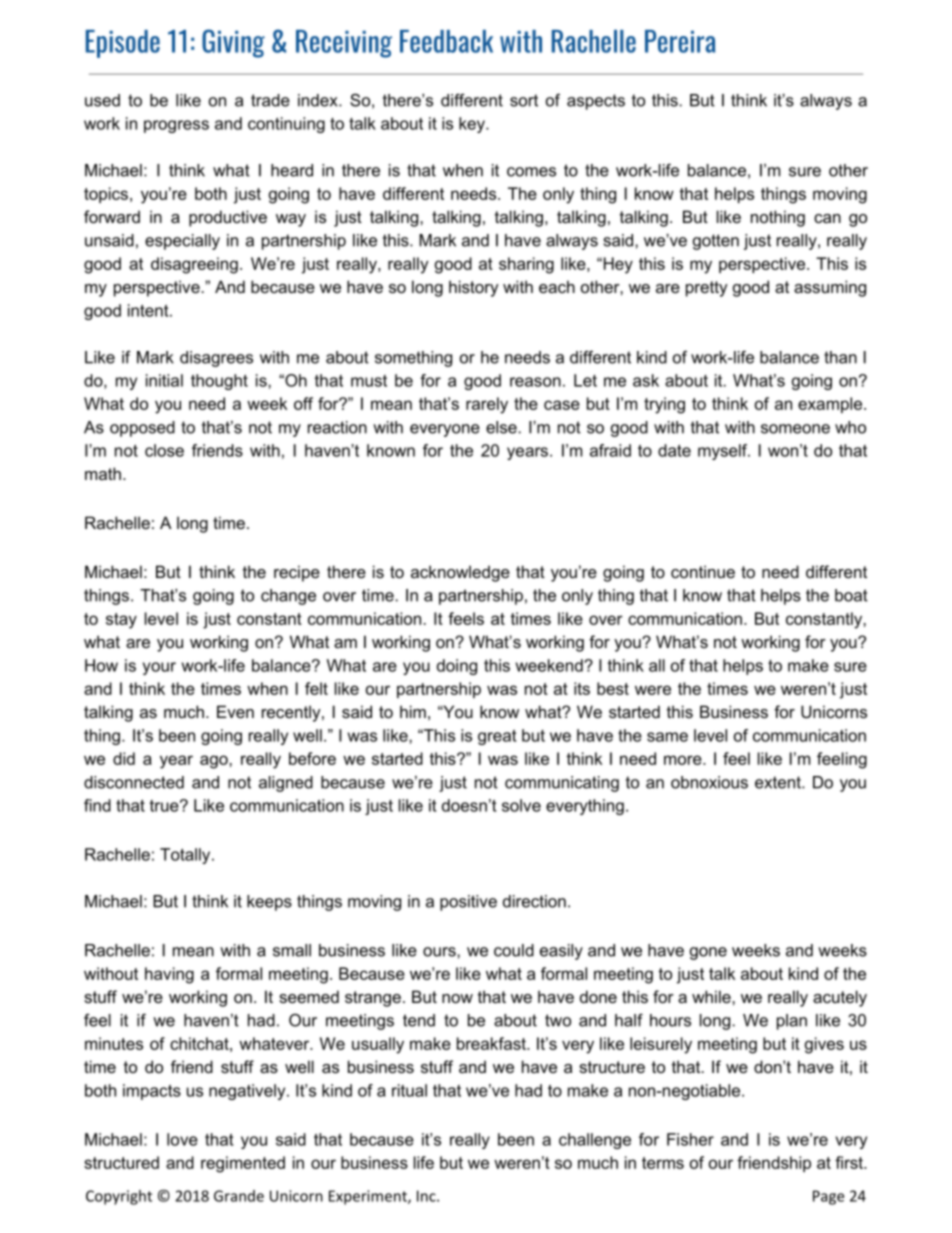 Image resolution: width=952 pixels, height=1233 pixels. What do you see at coordinates (457, 667) in the page?
I see `doing` at bounding box center [457, 667].
